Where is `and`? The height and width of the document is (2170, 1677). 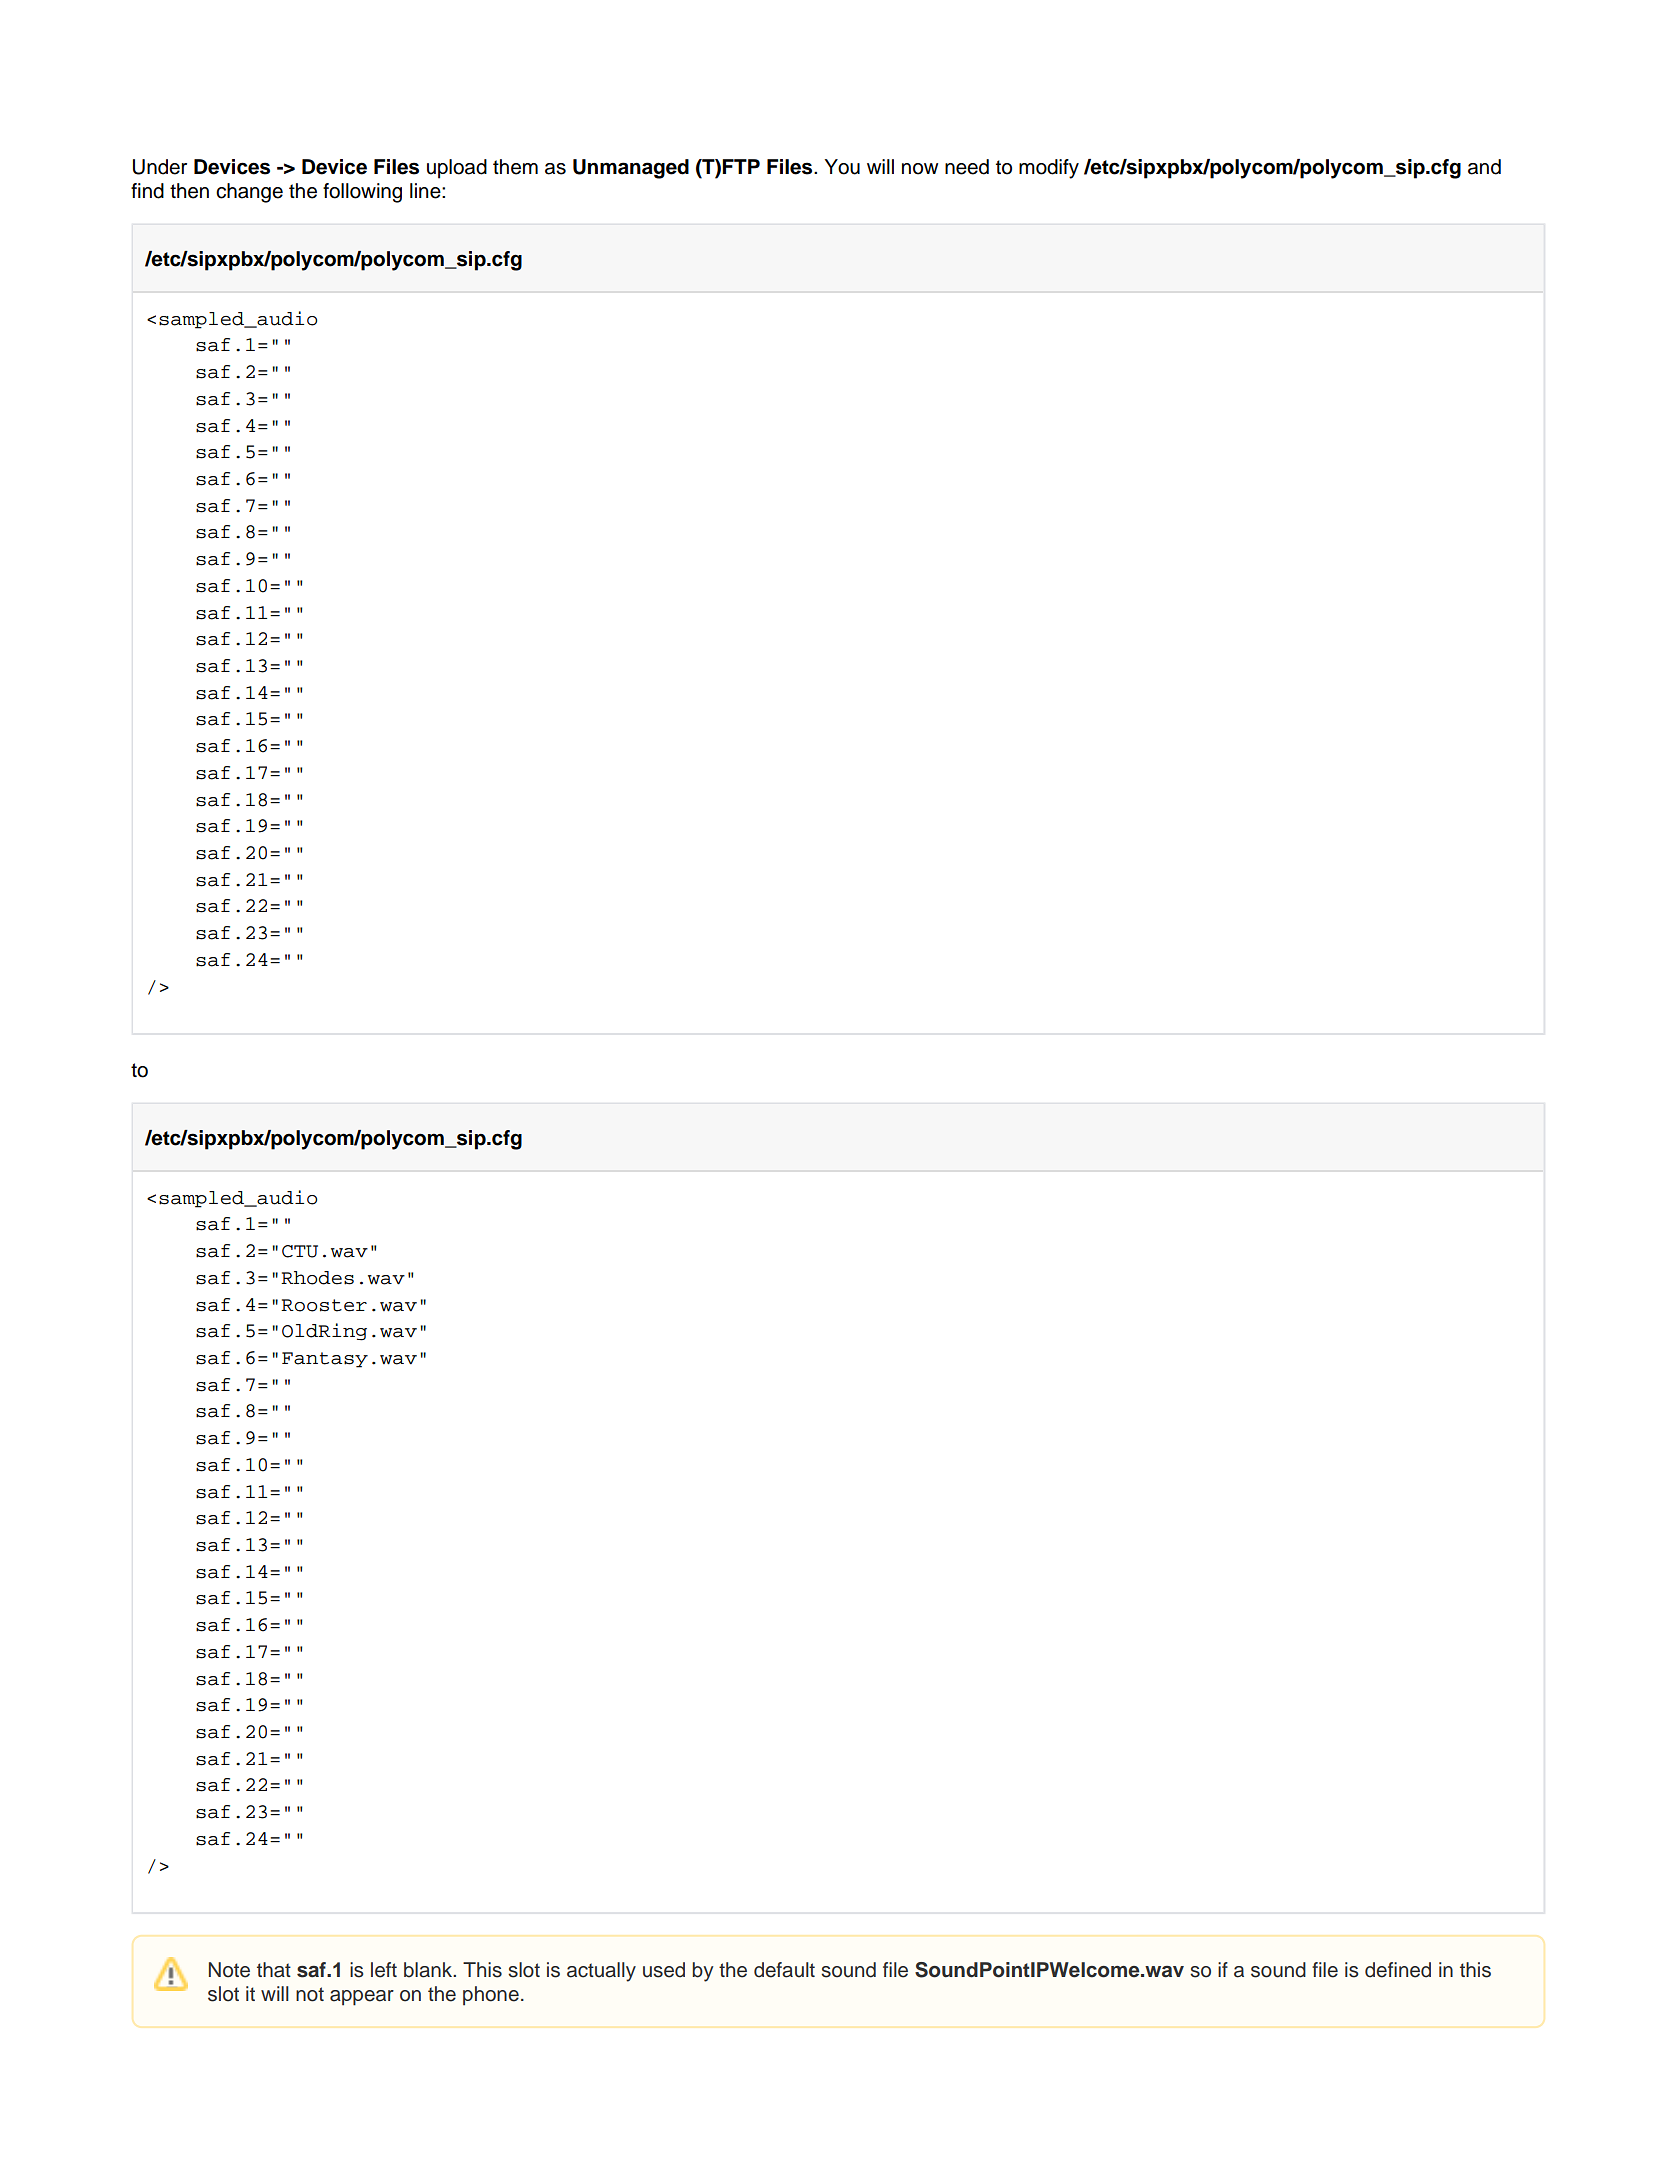
and is located at coordinates (1484, 167).
